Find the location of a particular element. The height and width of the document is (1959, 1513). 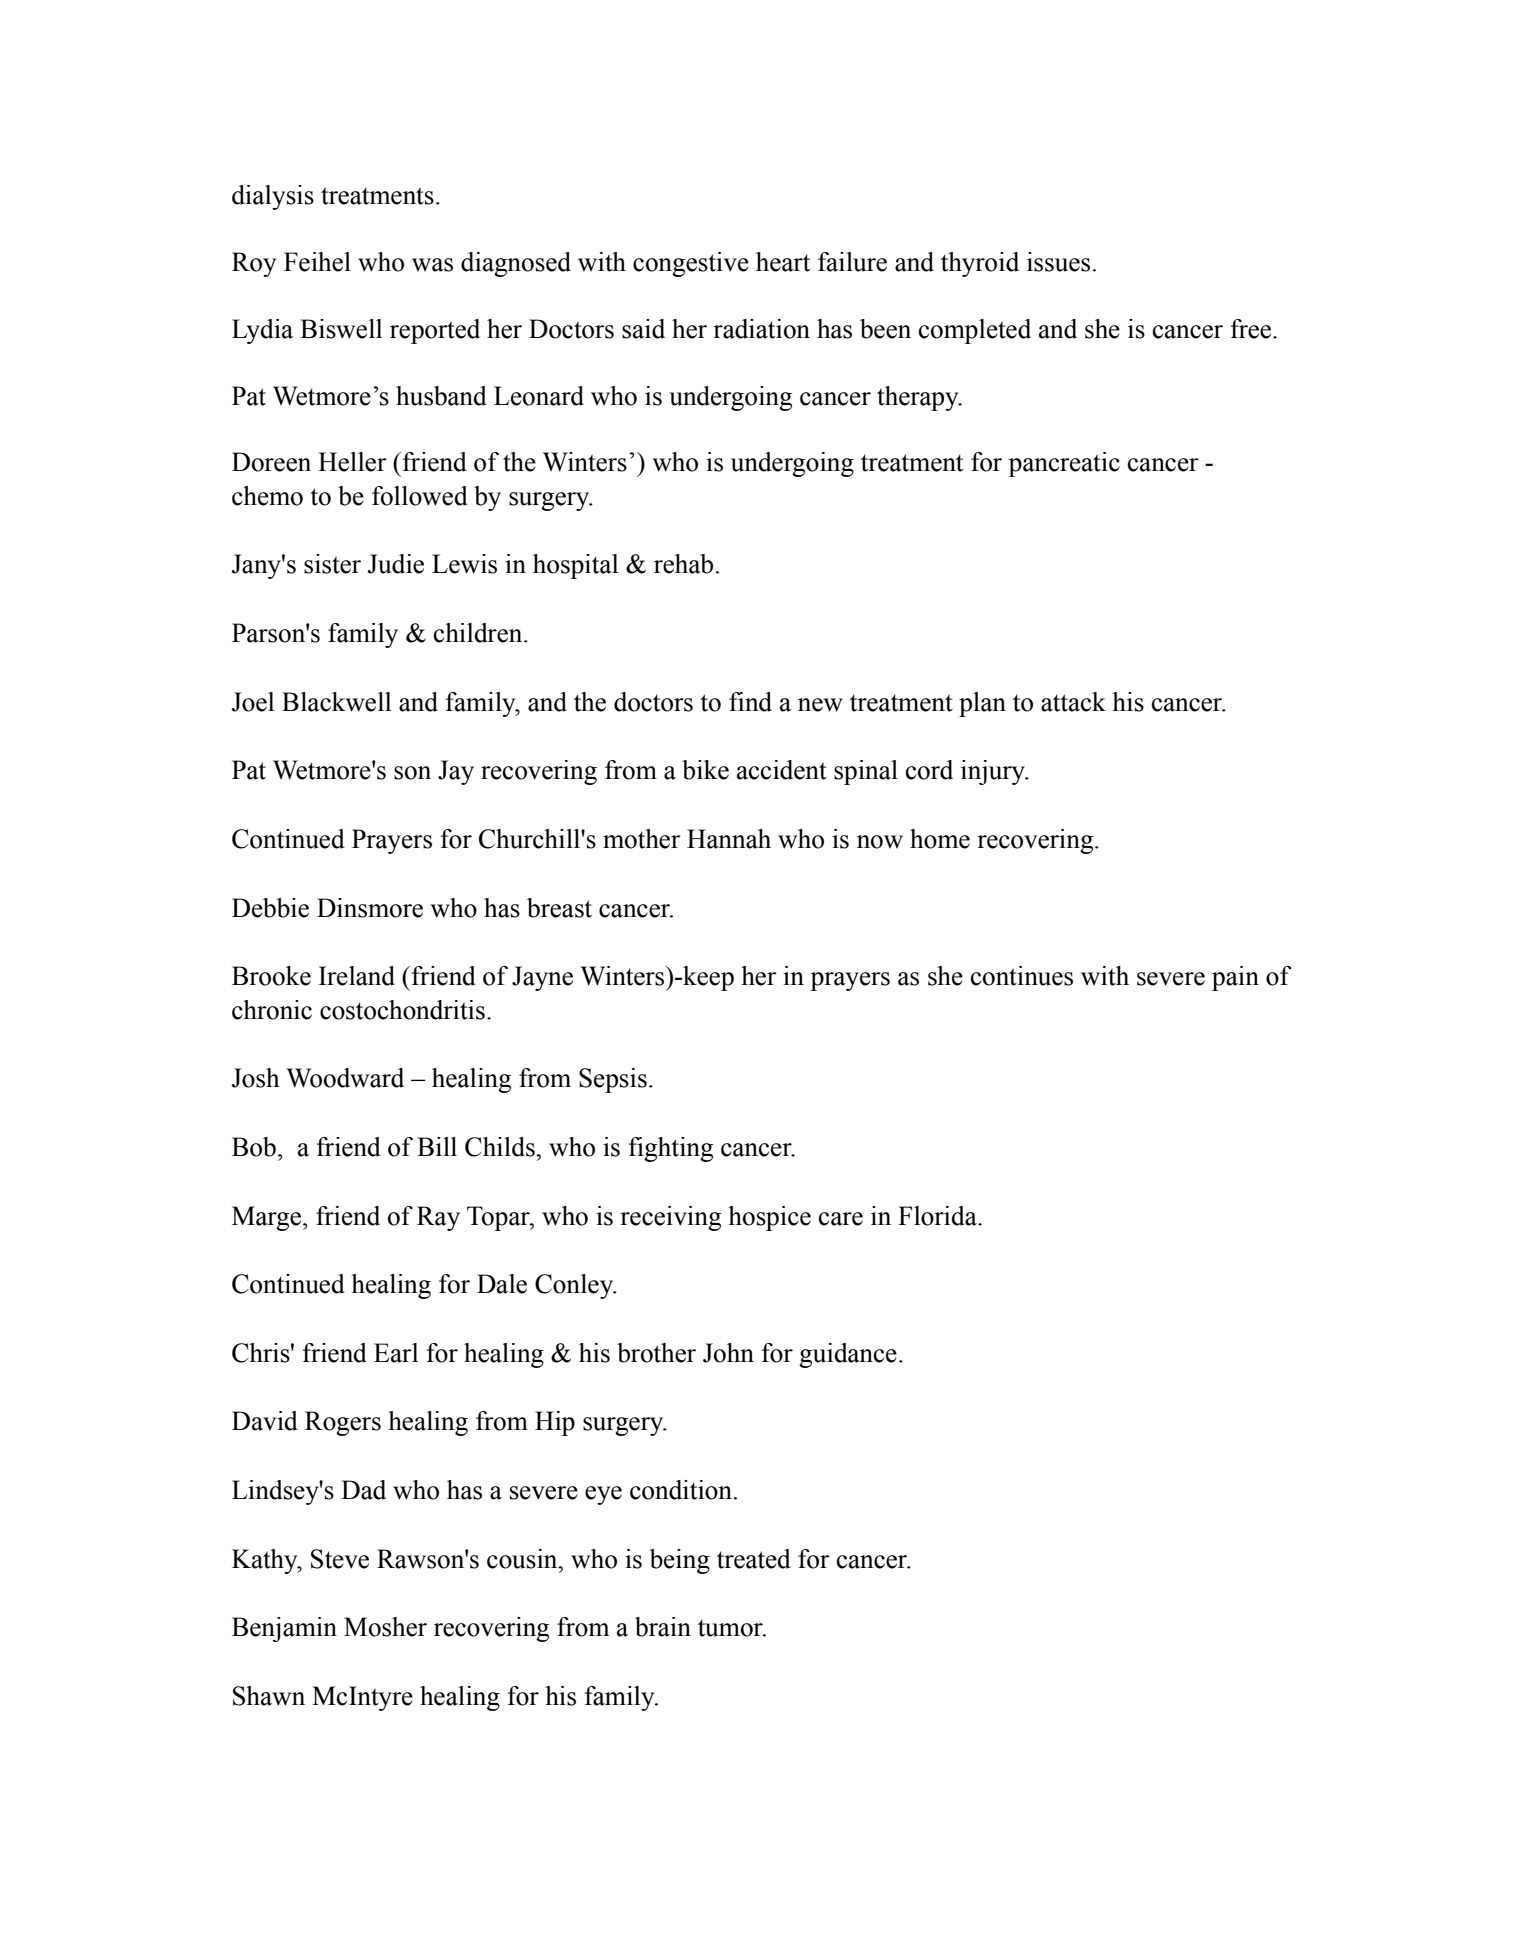

Hannah is located at coordinates (729, 839).
